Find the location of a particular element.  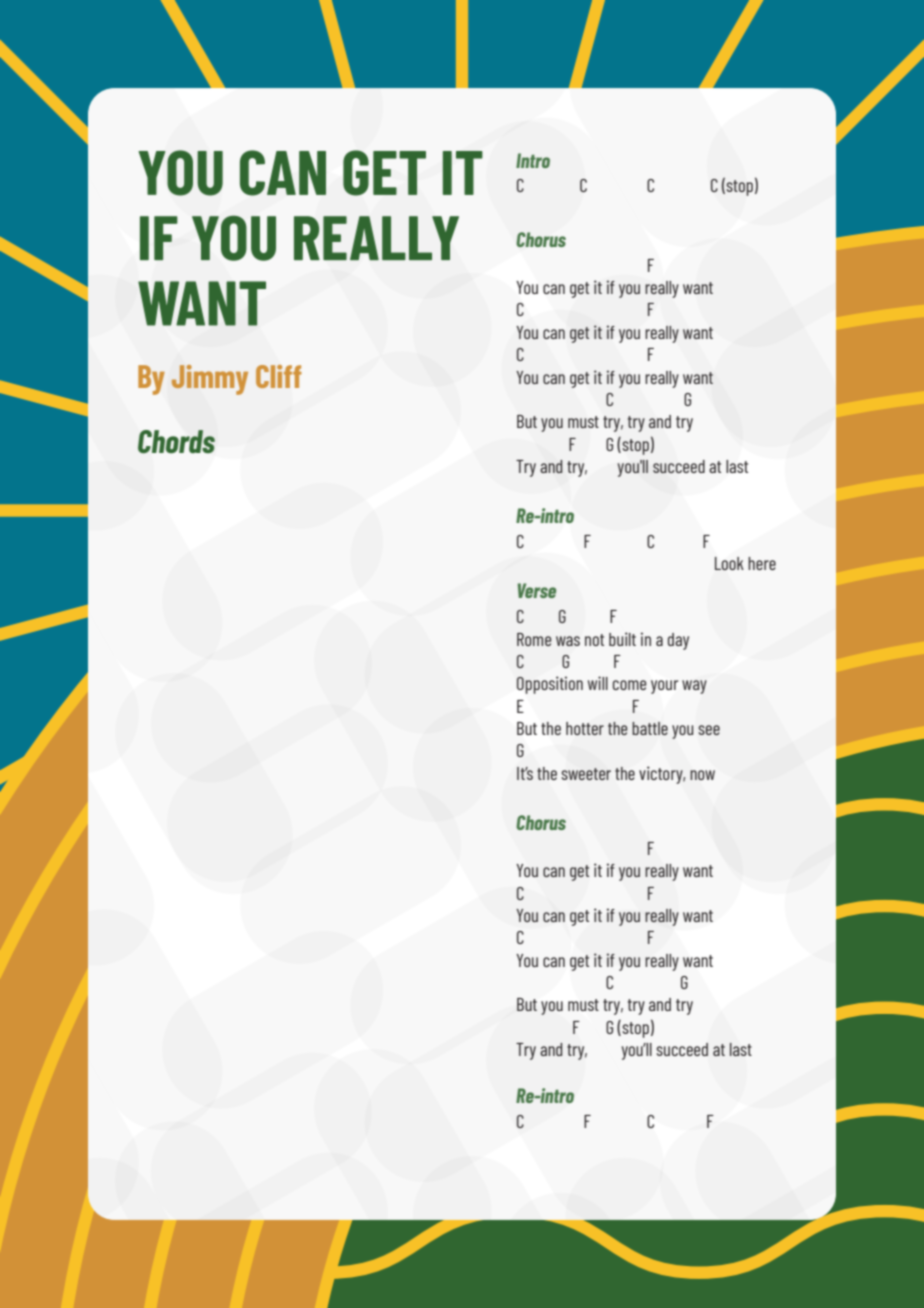

day is located at coordinates (678, 641).
